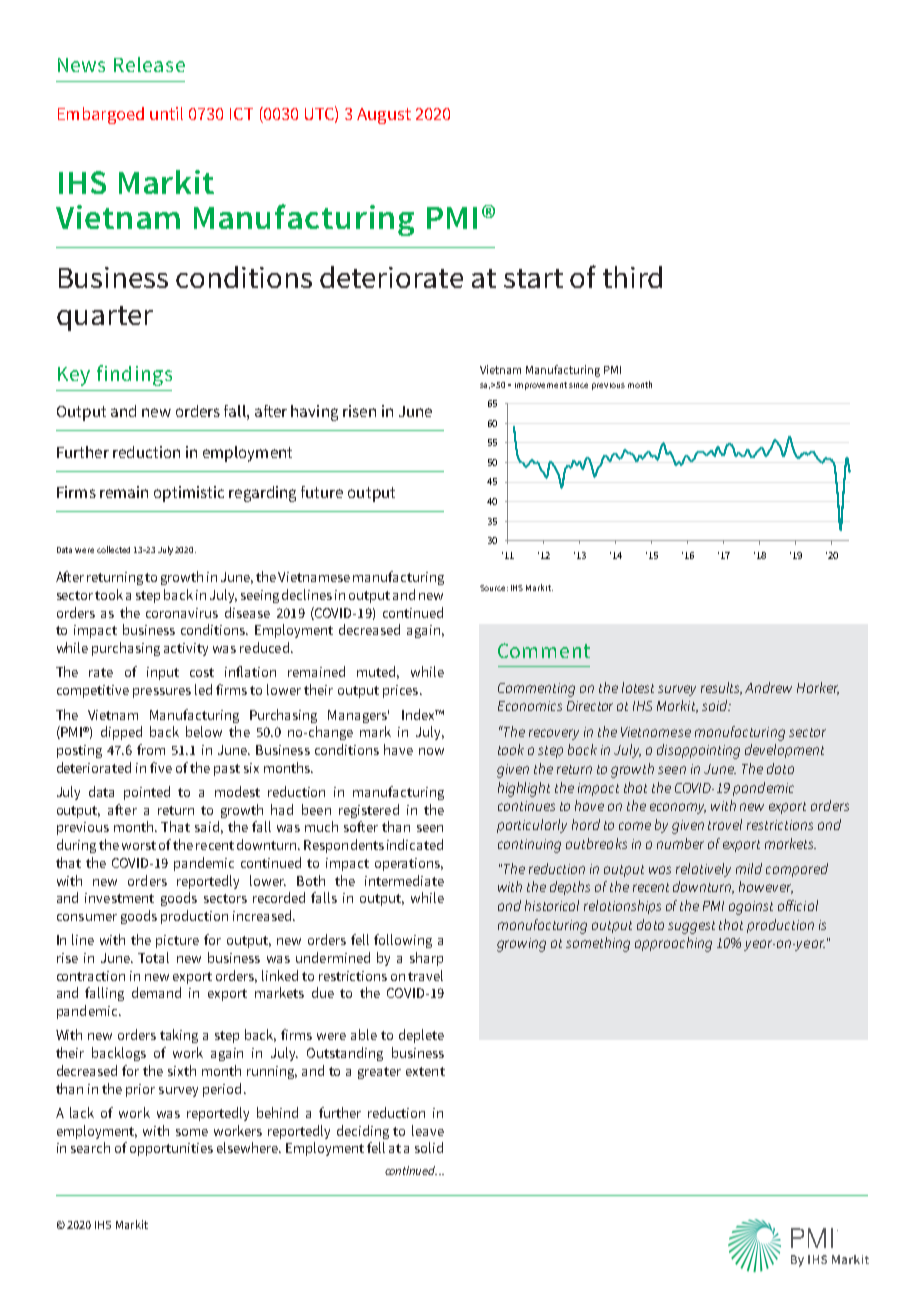 The image size is (924, 1308). I want to click on leave, so click(428, 1130).
